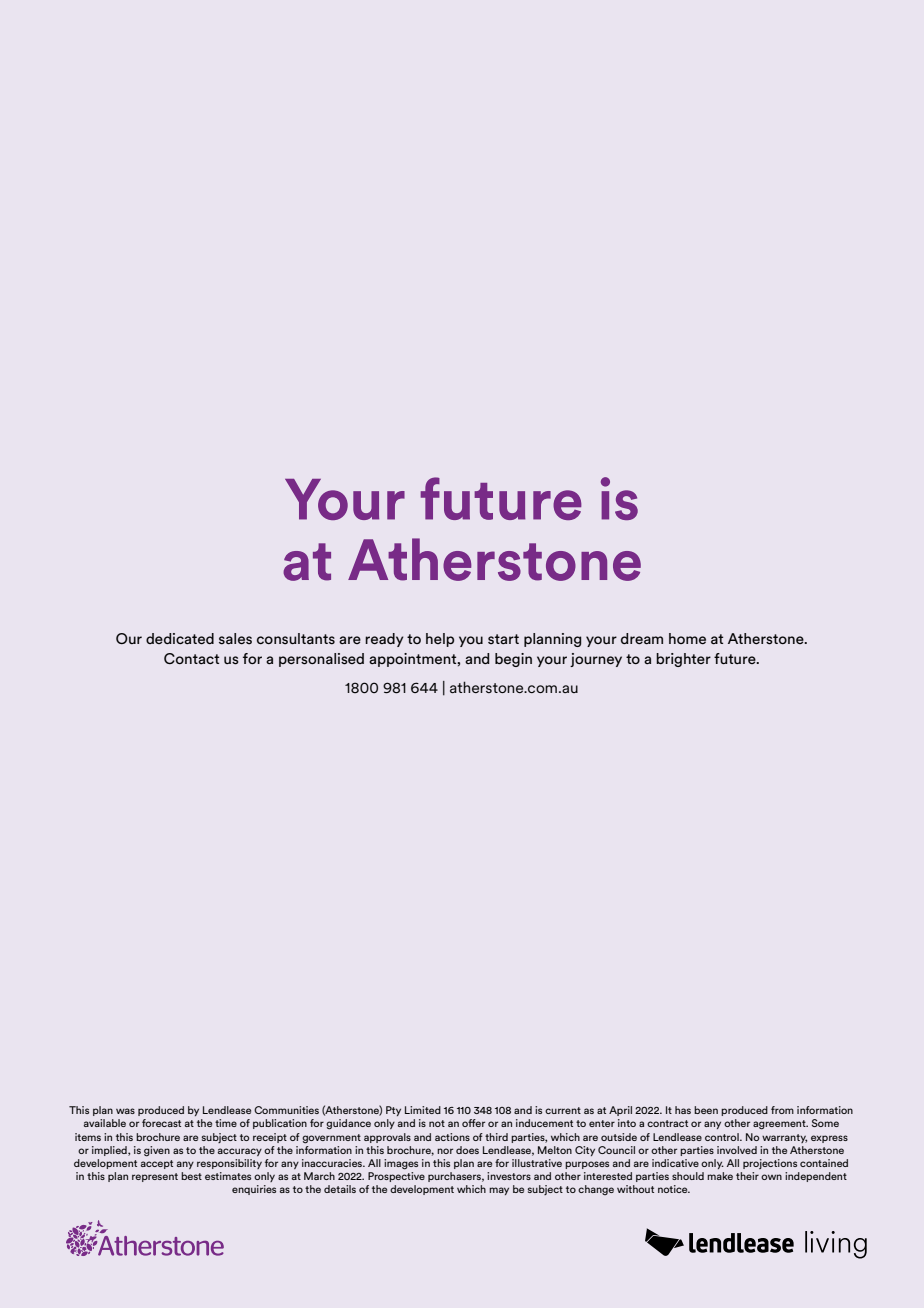 The image size is (924, 1308). What do you see at coordinates (683, 660) in the screenshot?
I see `brighter` at bounding box center [683, 660].
